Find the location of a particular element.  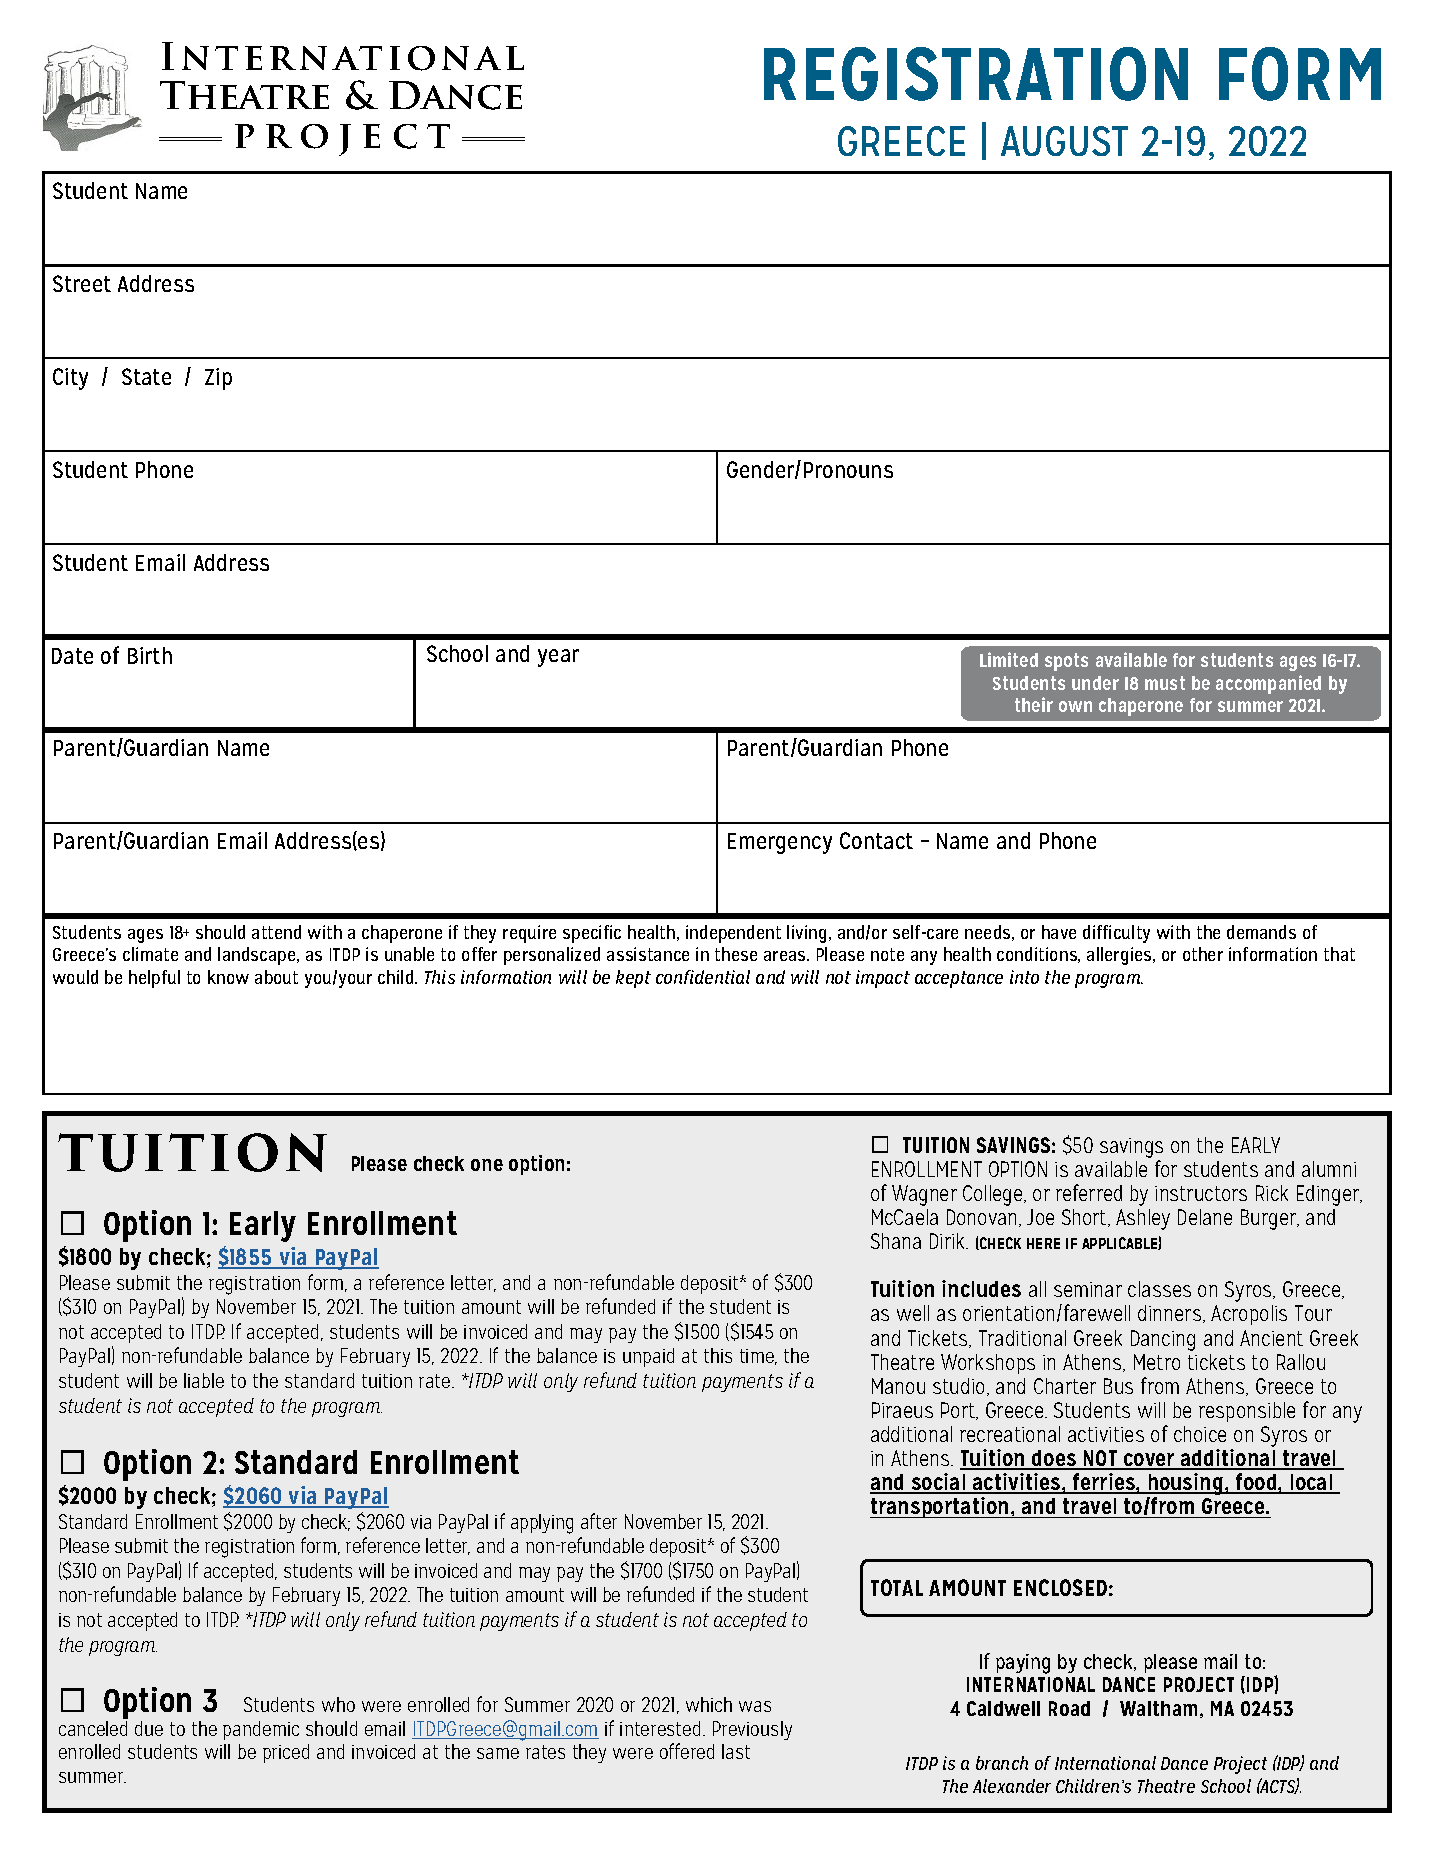

Street is located at coordinates (82, 283).
